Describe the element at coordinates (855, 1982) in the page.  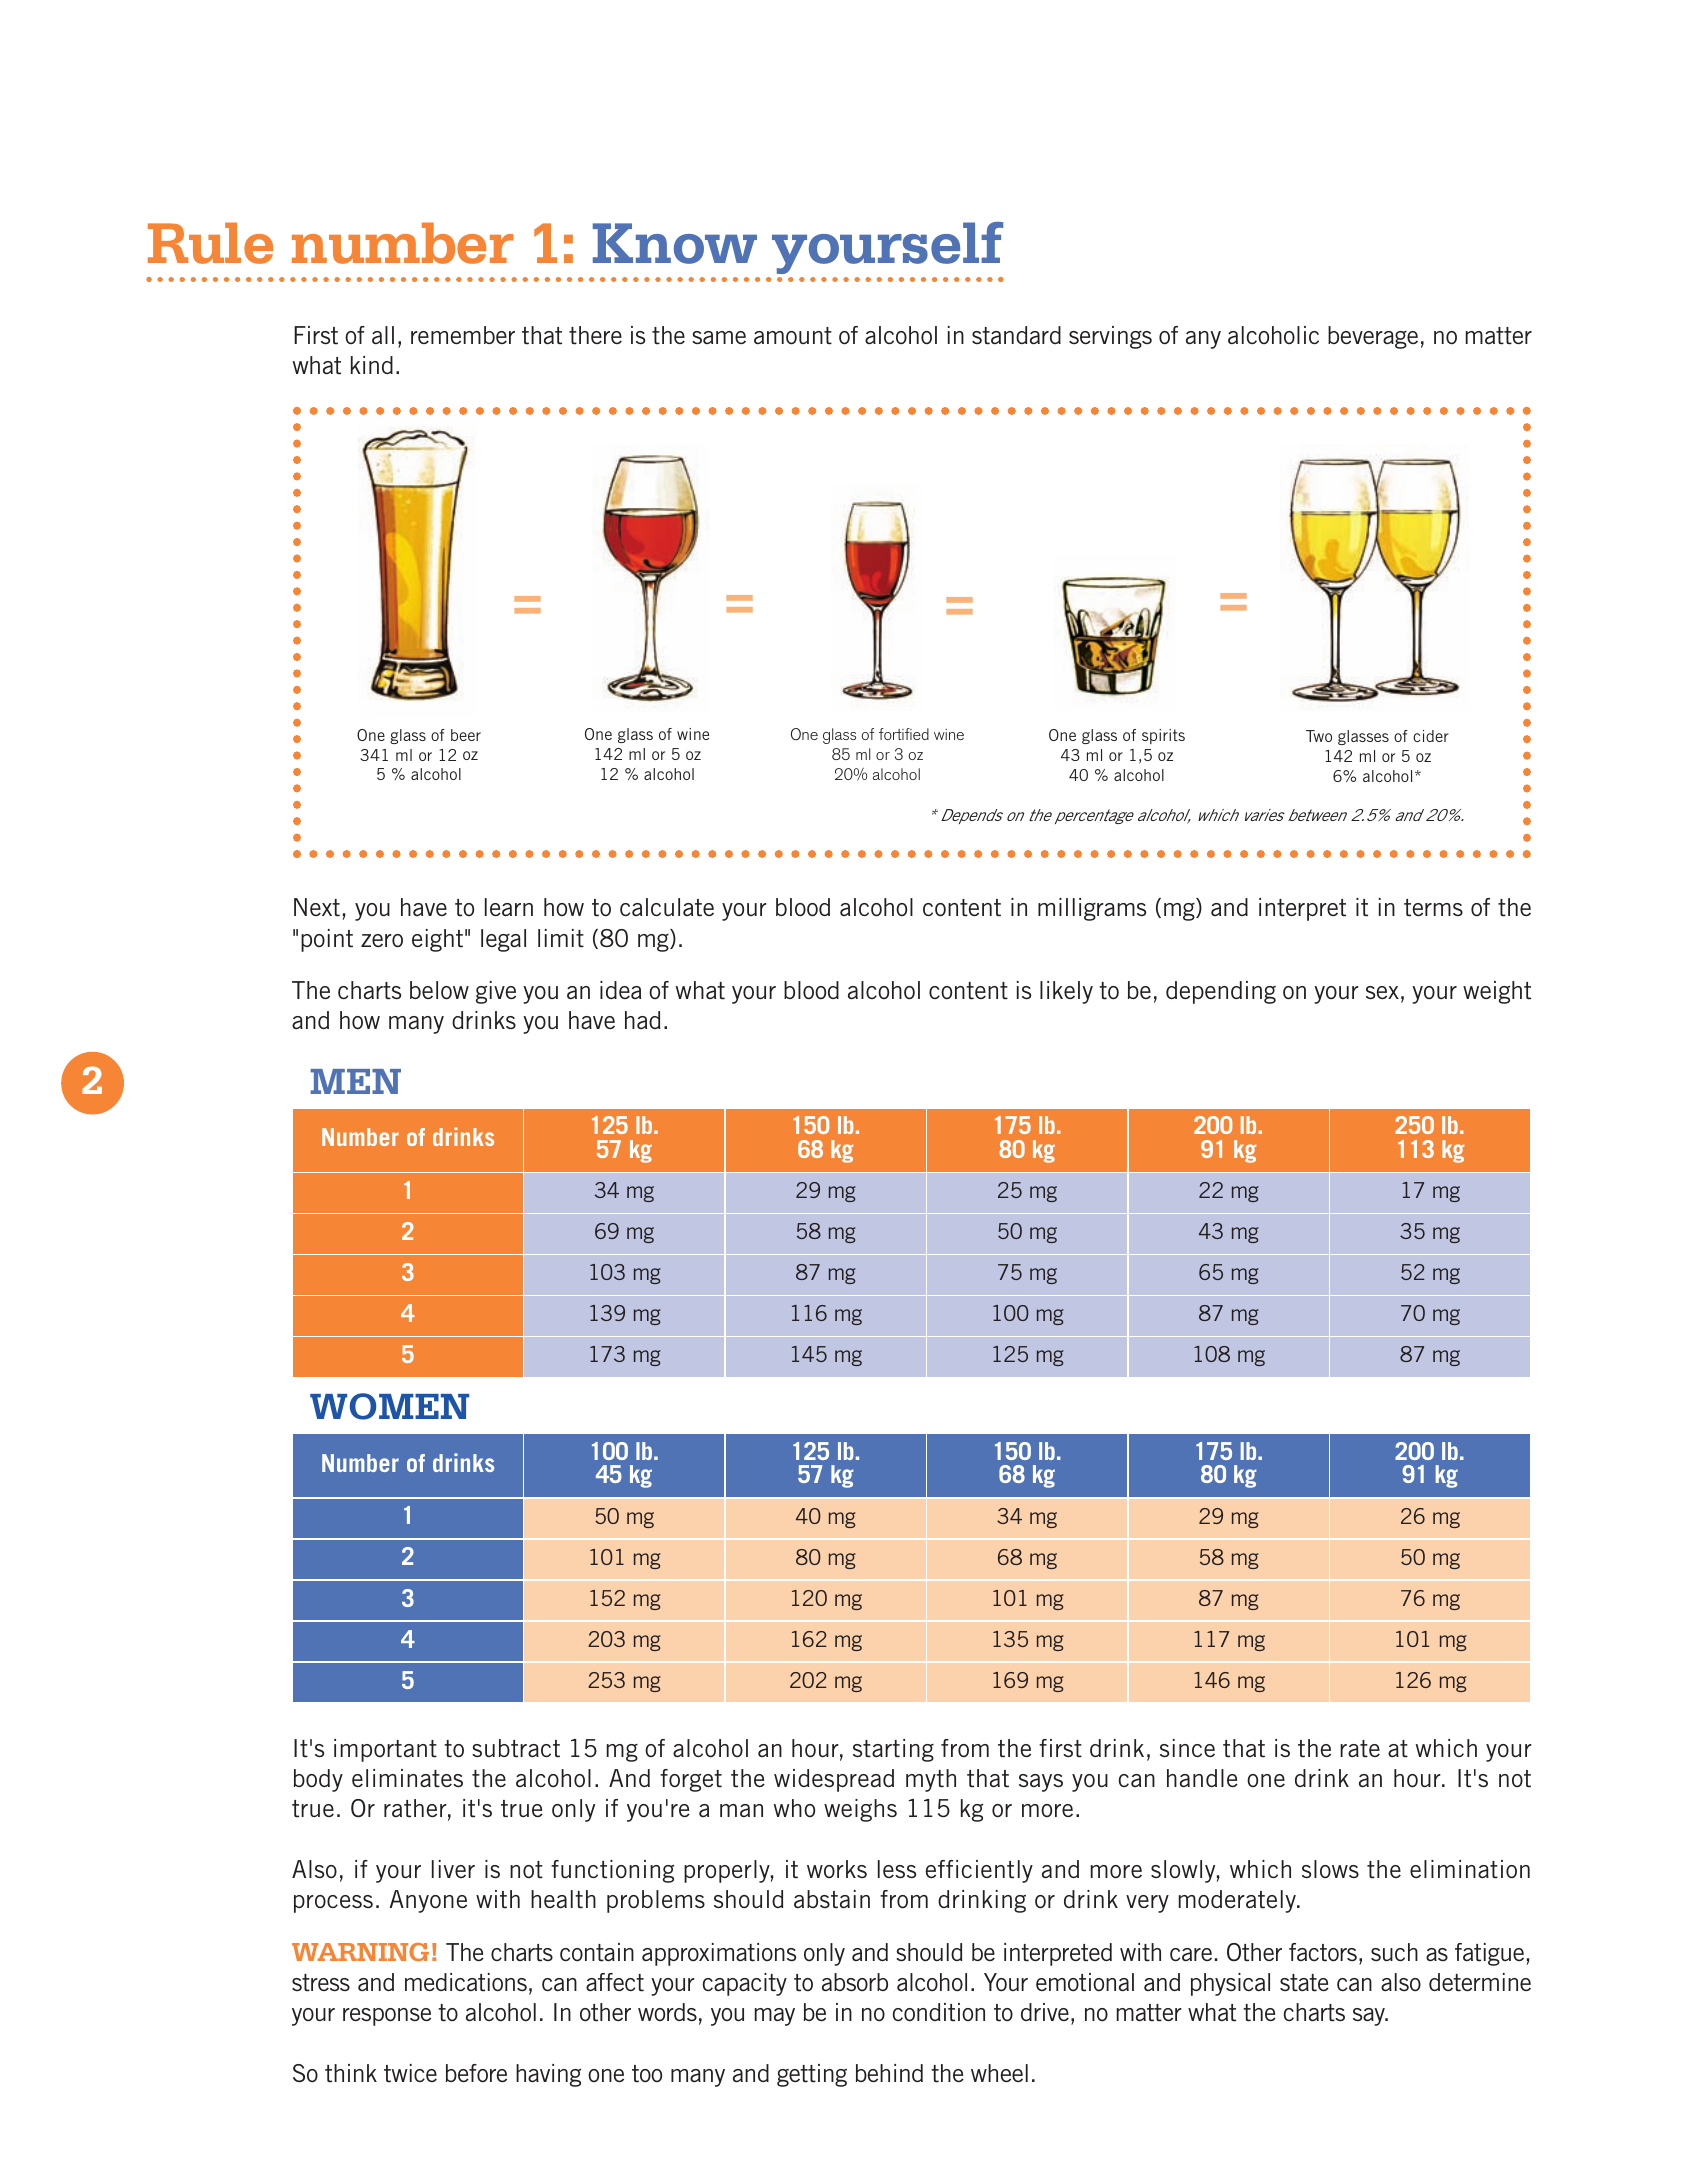
I see `absorb` at that location.
